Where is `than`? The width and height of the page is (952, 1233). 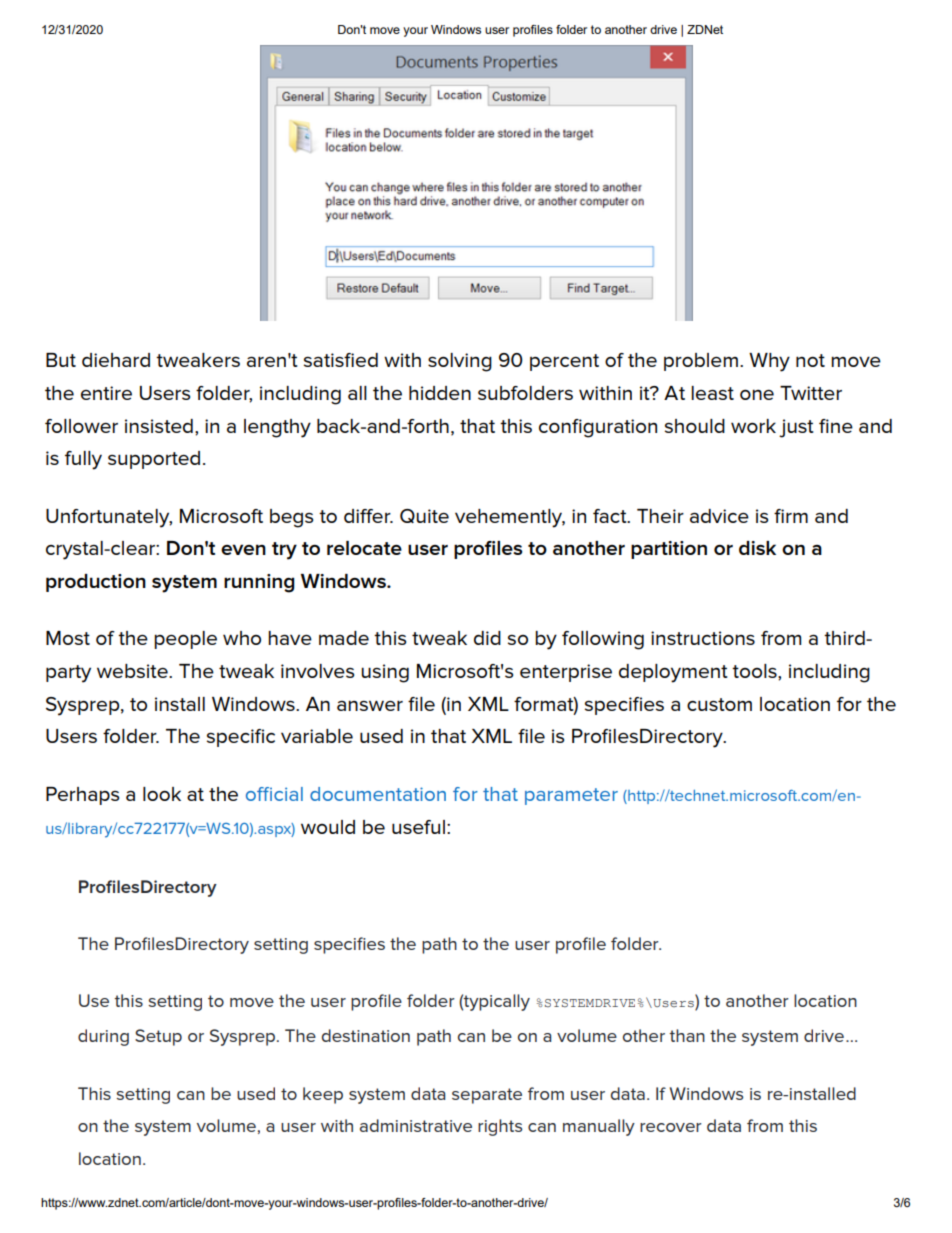
than is located at coordinates (687, 1035).
